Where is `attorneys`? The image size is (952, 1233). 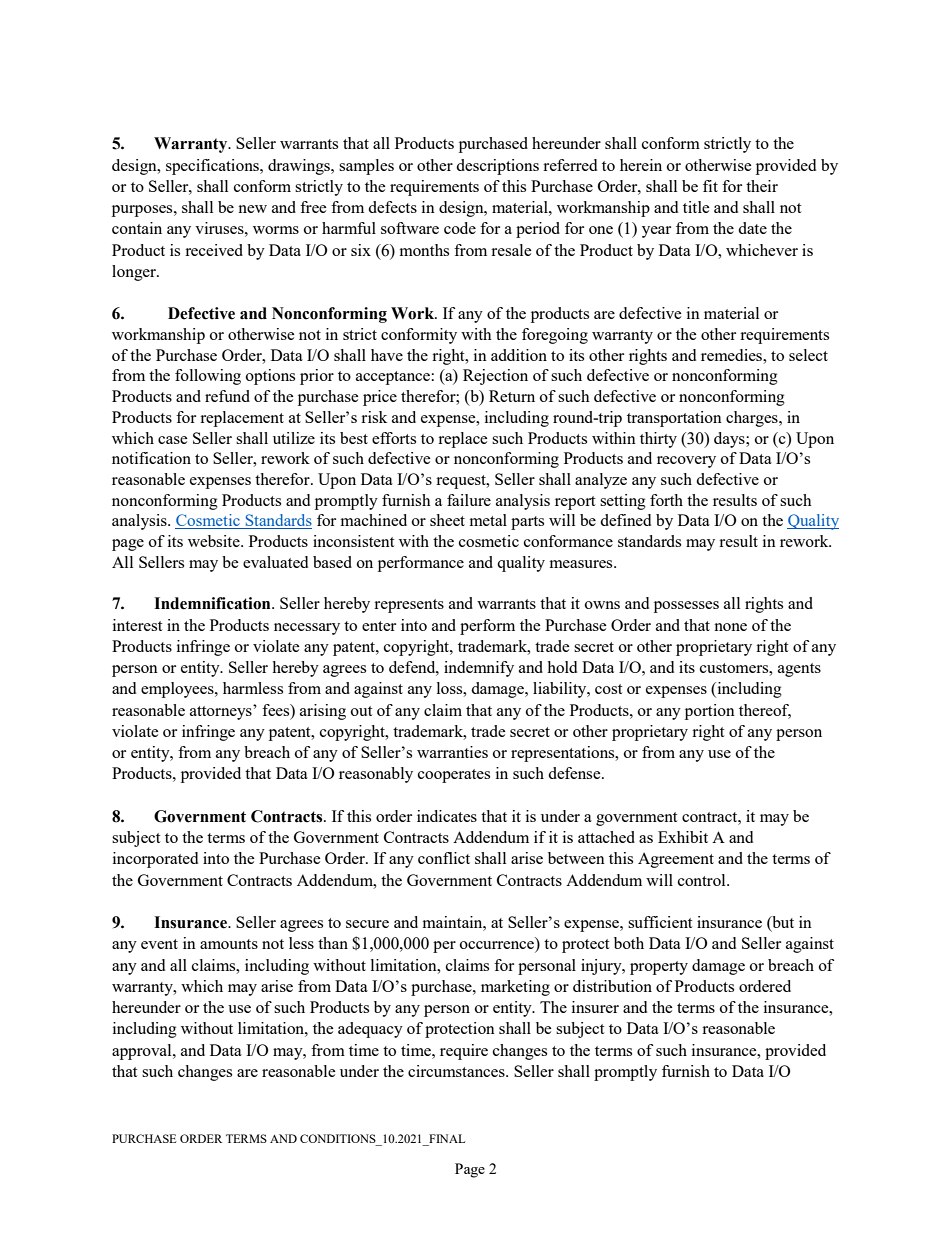
attorneys is located at coordinates (222, 712).
